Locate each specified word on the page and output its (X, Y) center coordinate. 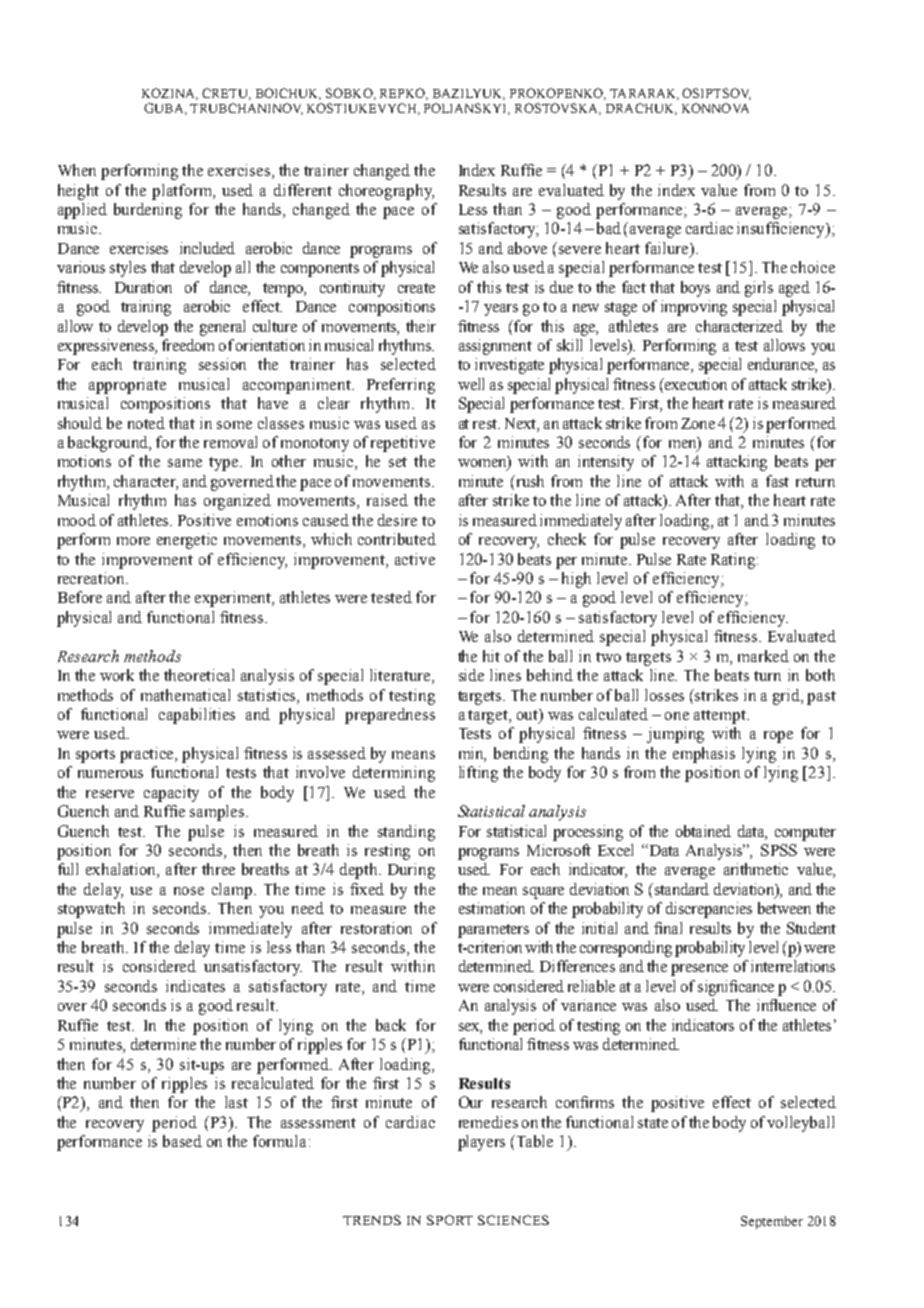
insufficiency (782, 230)
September (772, 1222)
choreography (386, 192)
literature (401, 676)
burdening (148, 211)
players (481, 1143)
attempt (721, 717)
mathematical (185, 695)
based (182, 1141)
